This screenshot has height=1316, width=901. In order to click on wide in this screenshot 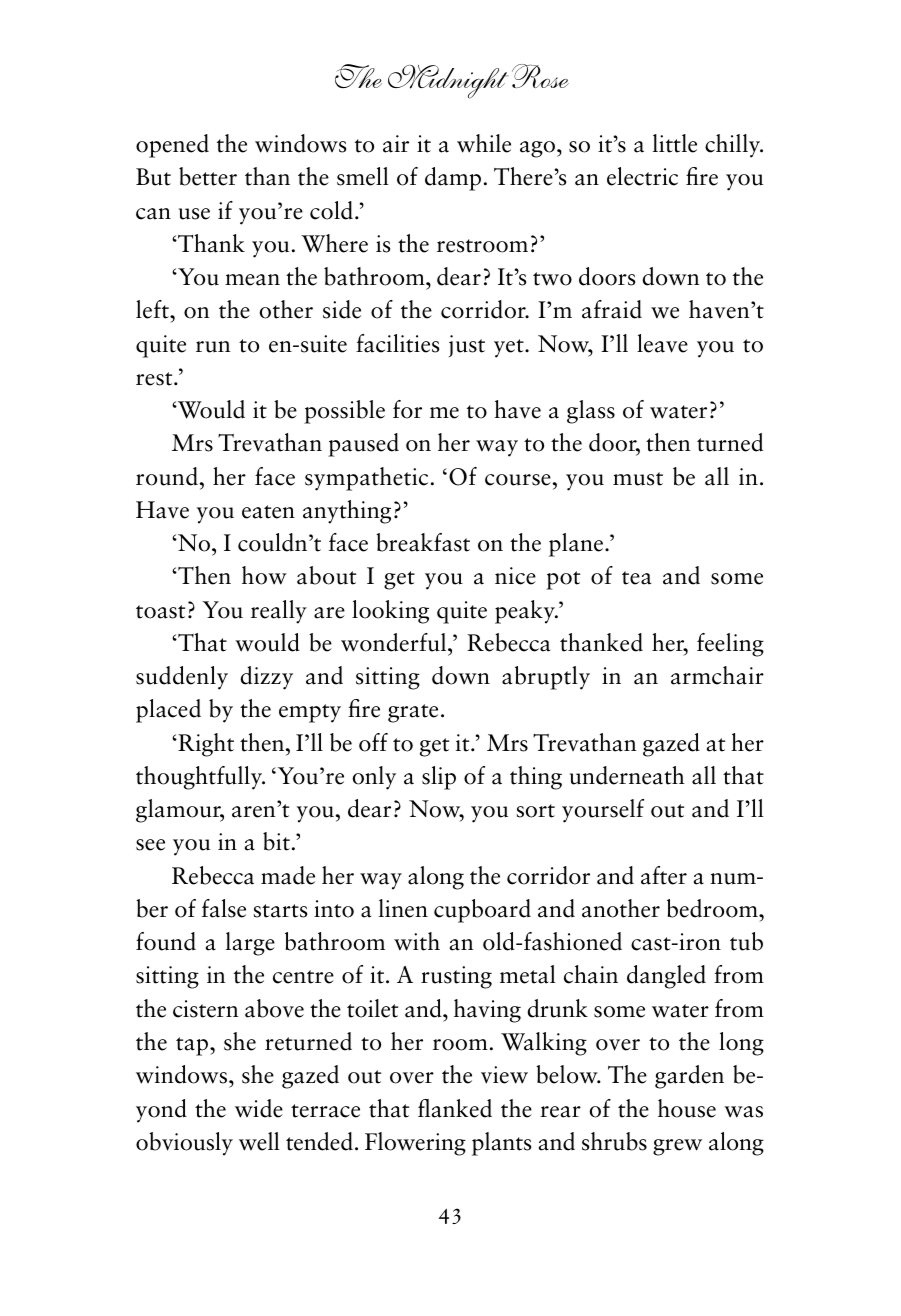, I will do `click(259, 1108)`.
